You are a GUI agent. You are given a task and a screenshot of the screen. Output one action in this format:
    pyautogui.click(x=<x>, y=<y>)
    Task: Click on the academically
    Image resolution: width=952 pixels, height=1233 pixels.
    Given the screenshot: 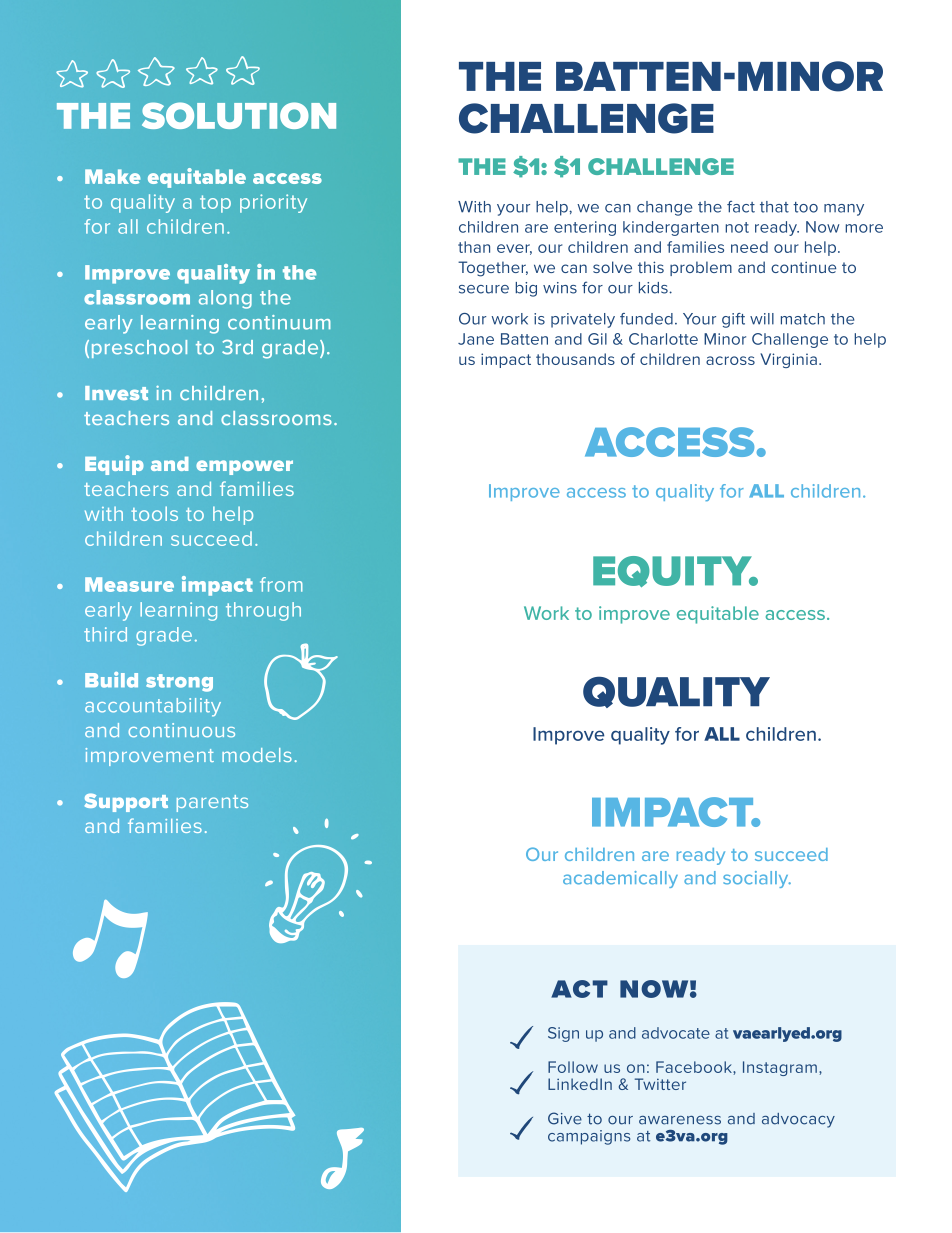 What is the action you would take?
    pyautogui.click(x=620, y=879)
